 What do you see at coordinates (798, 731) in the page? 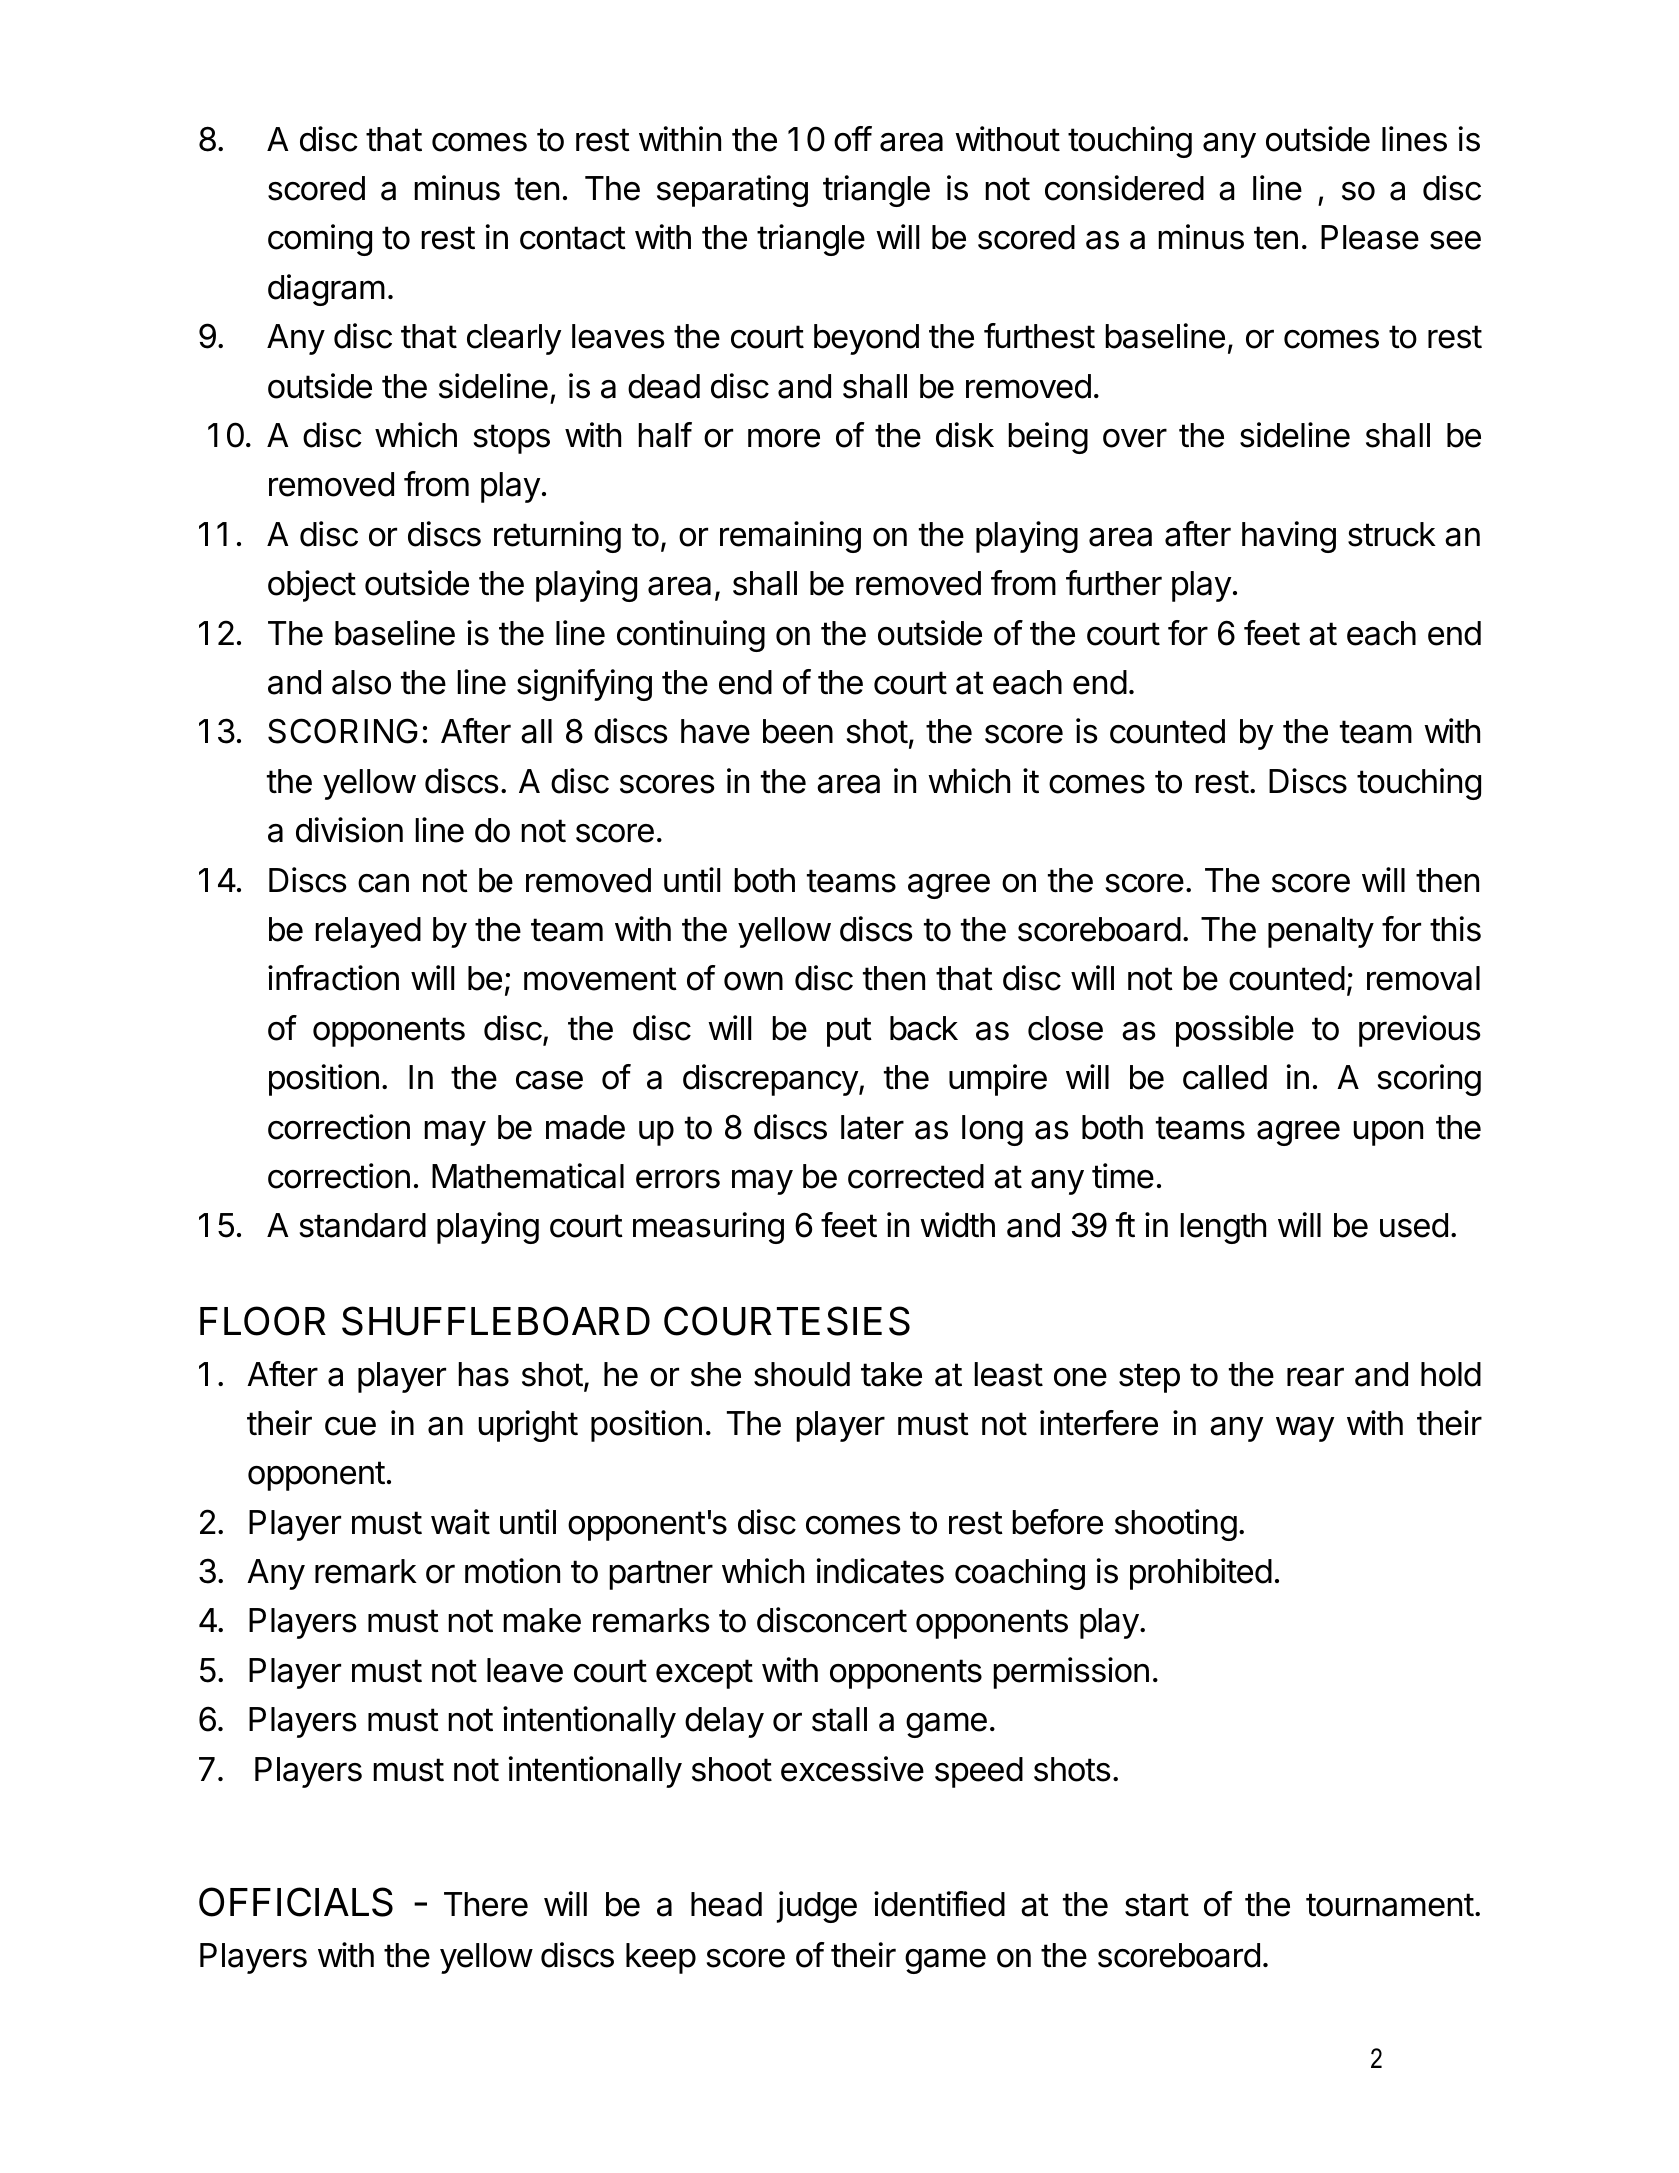
I see `been` at bounding box center [798, 731].
